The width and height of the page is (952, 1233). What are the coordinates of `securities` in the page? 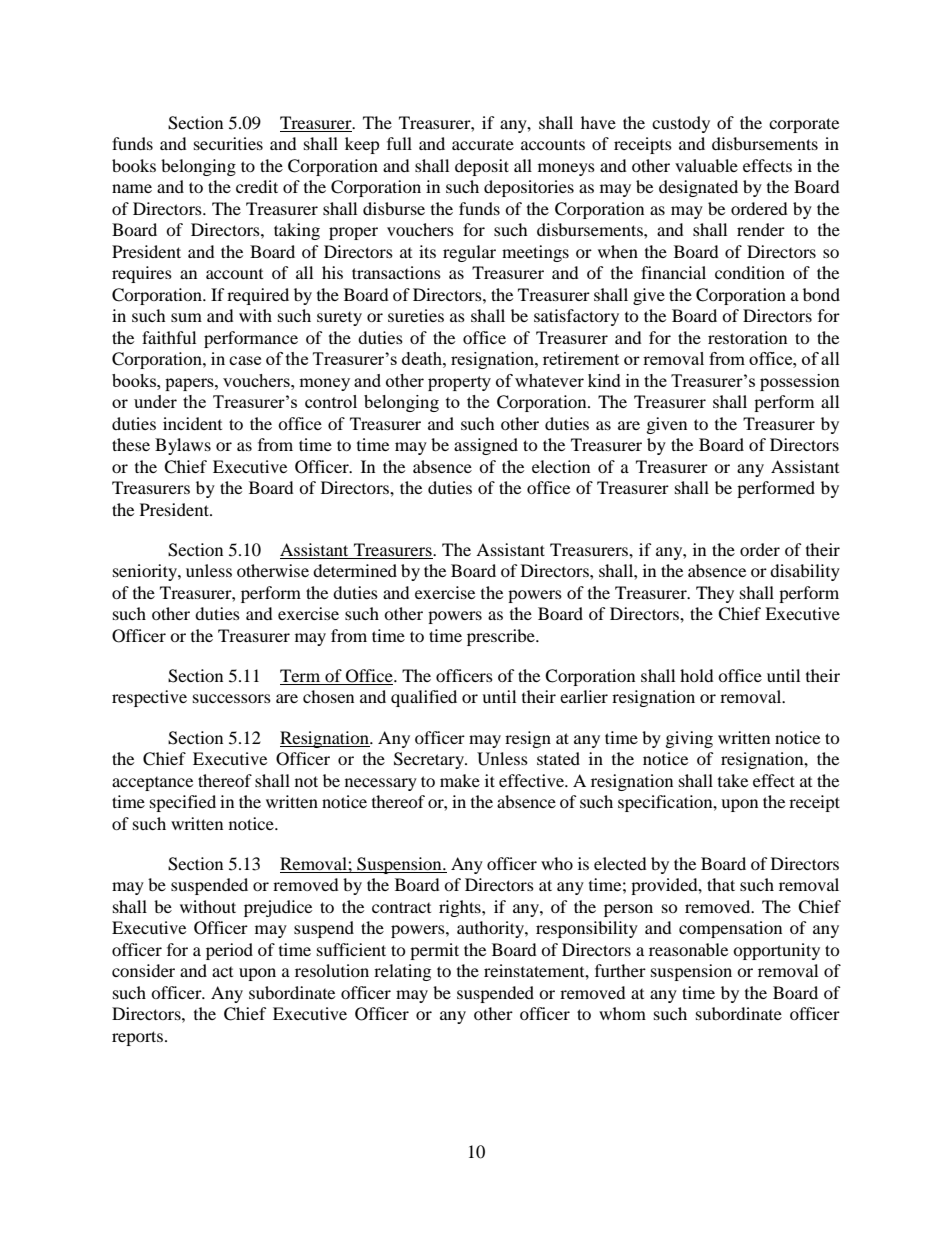 It's located at (228, 143).
